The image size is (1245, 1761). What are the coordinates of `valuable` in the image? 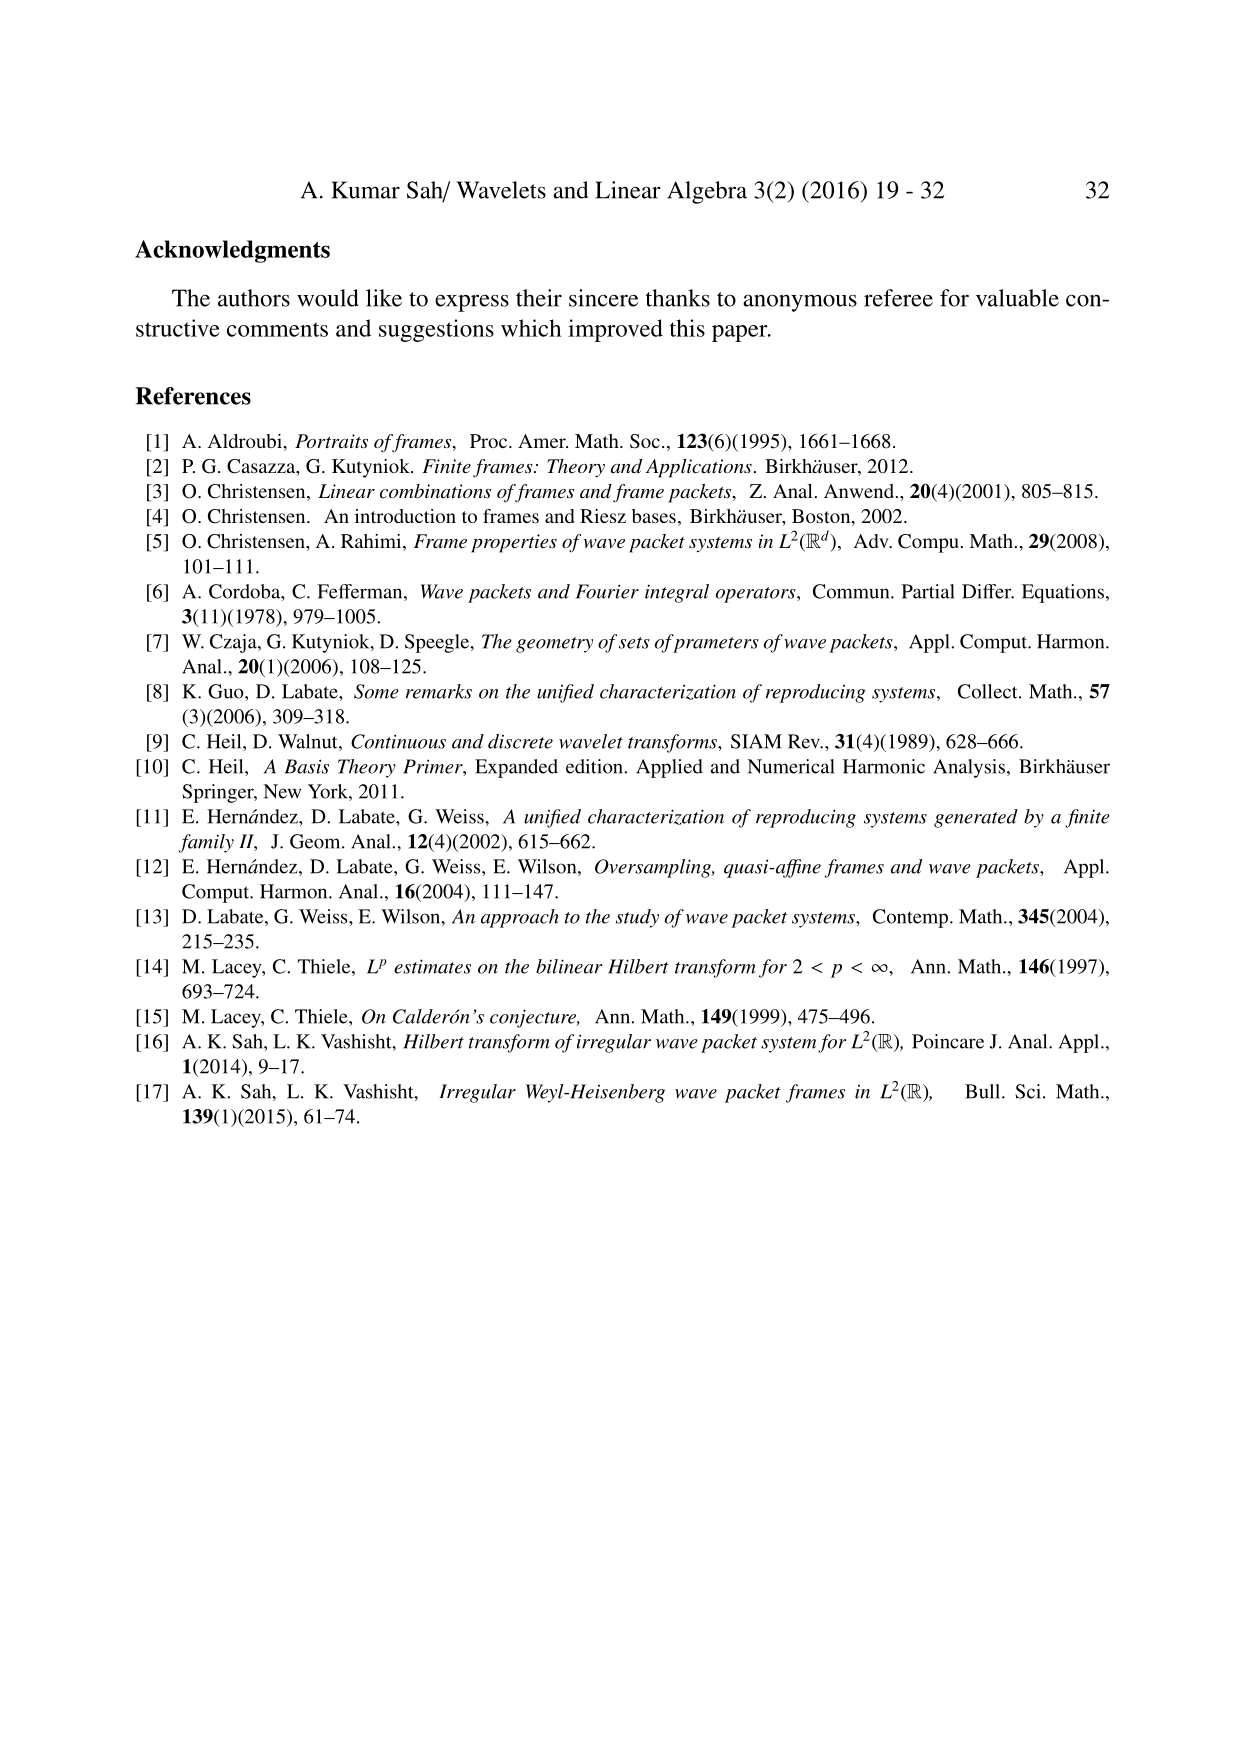 It's located at (1017, 298).
